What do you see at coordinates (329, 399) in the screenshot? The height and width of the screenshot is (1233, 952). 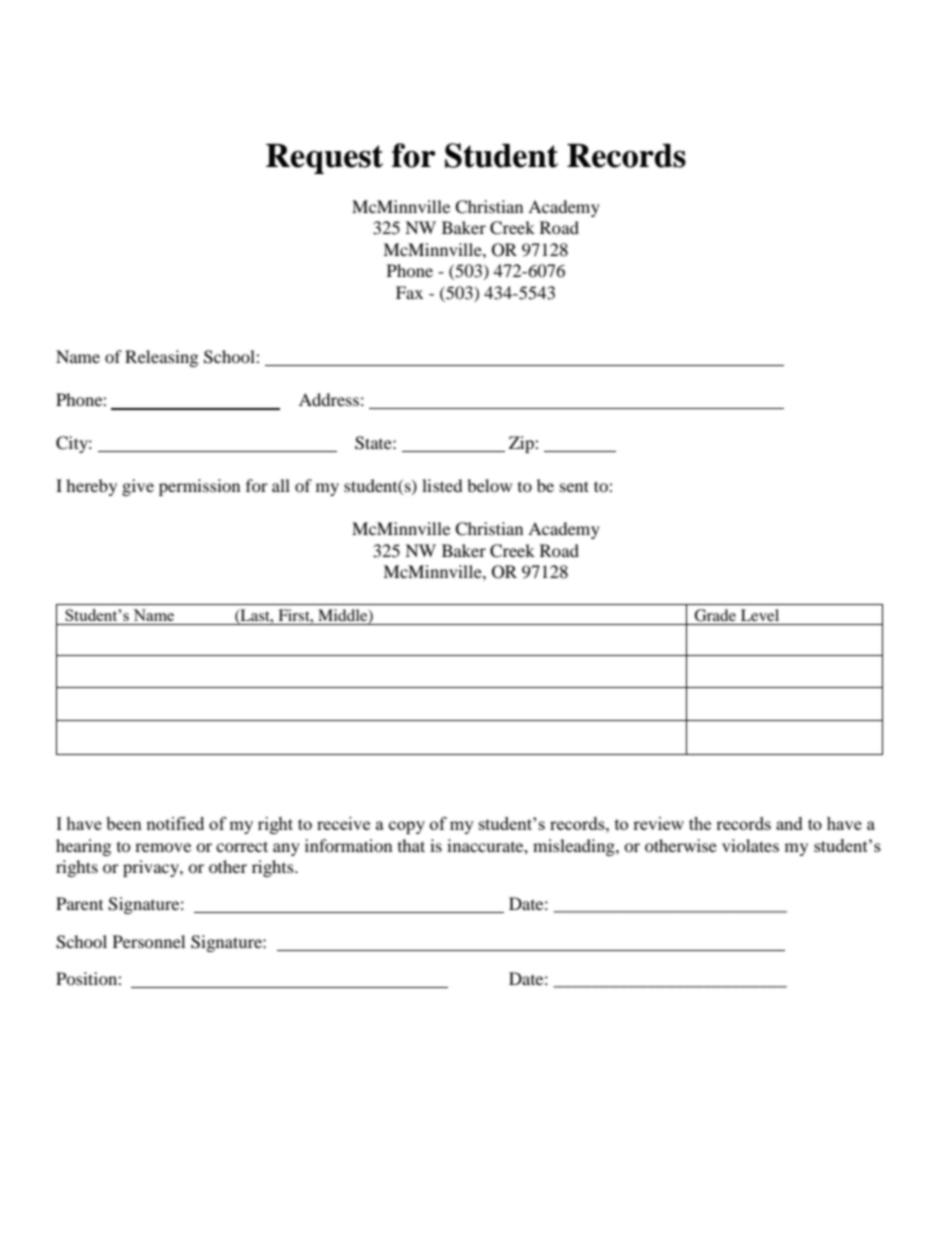 I see `Address` at bounding box center [329, 399].
